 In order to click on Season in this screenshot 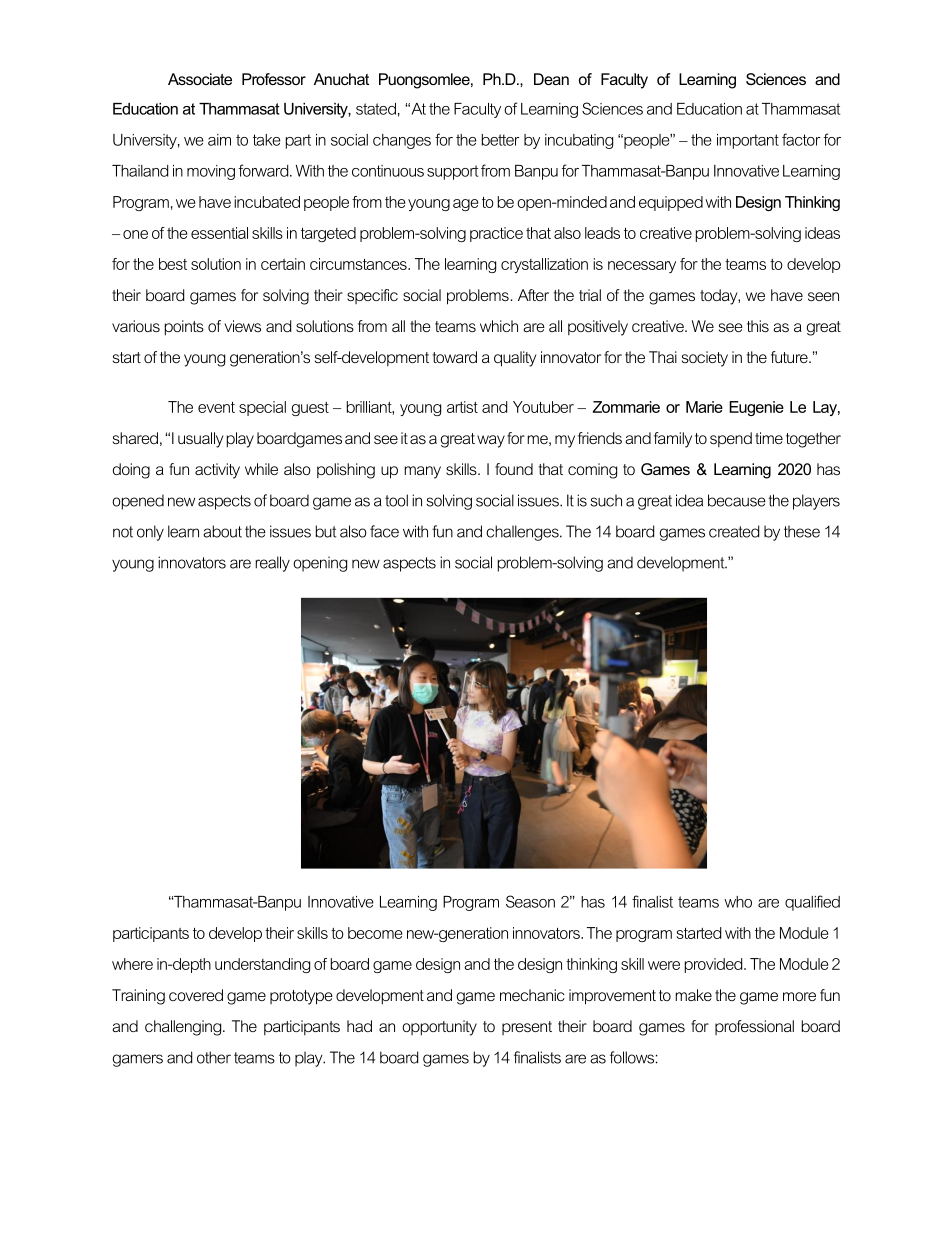, I will do `click(530, 901)`.
